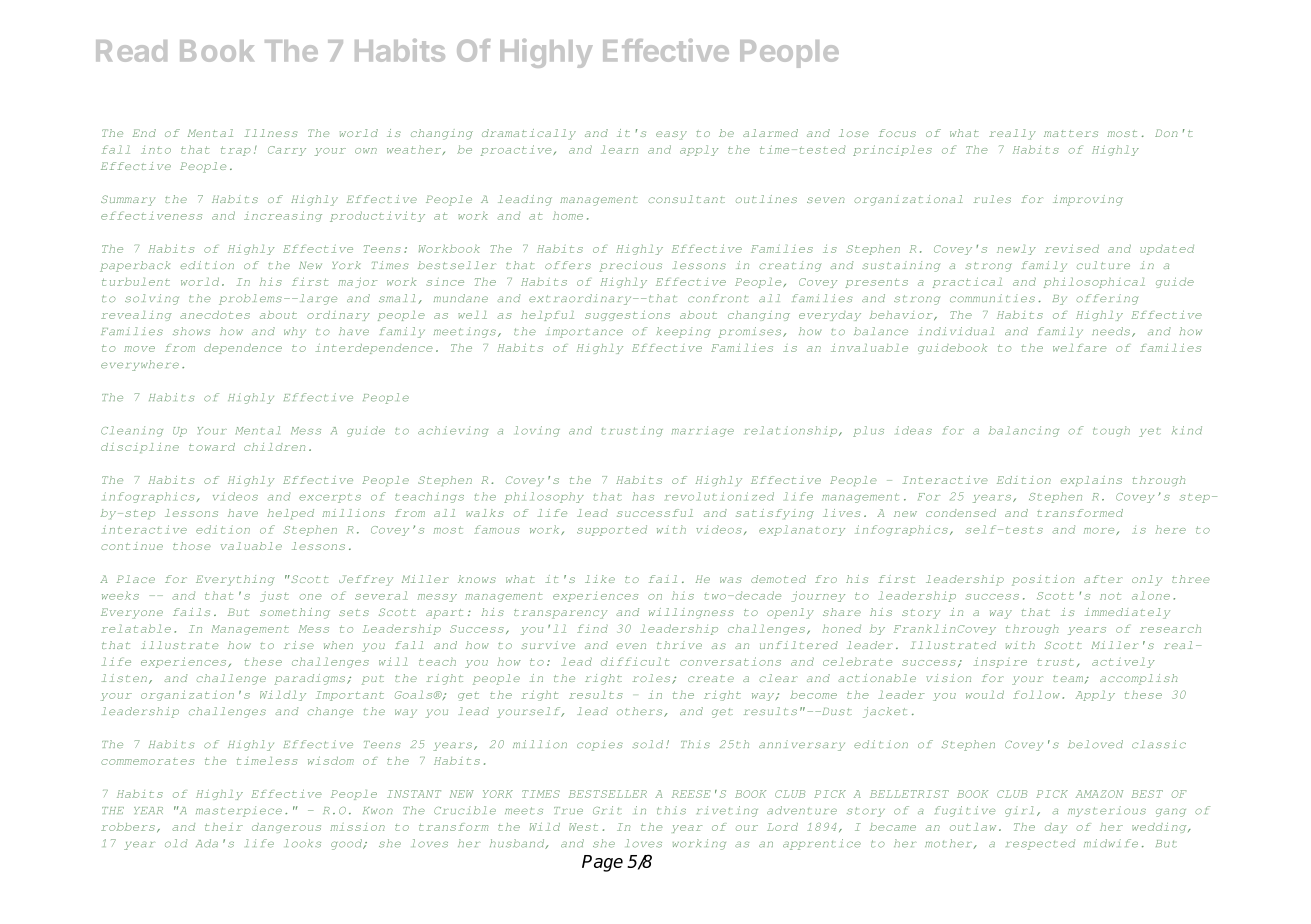 Image resolution: width=1311 pixels, height=924 pixels. Describe the element at coordinates (600, 579) in the screenshot. I see `like` at that location.
